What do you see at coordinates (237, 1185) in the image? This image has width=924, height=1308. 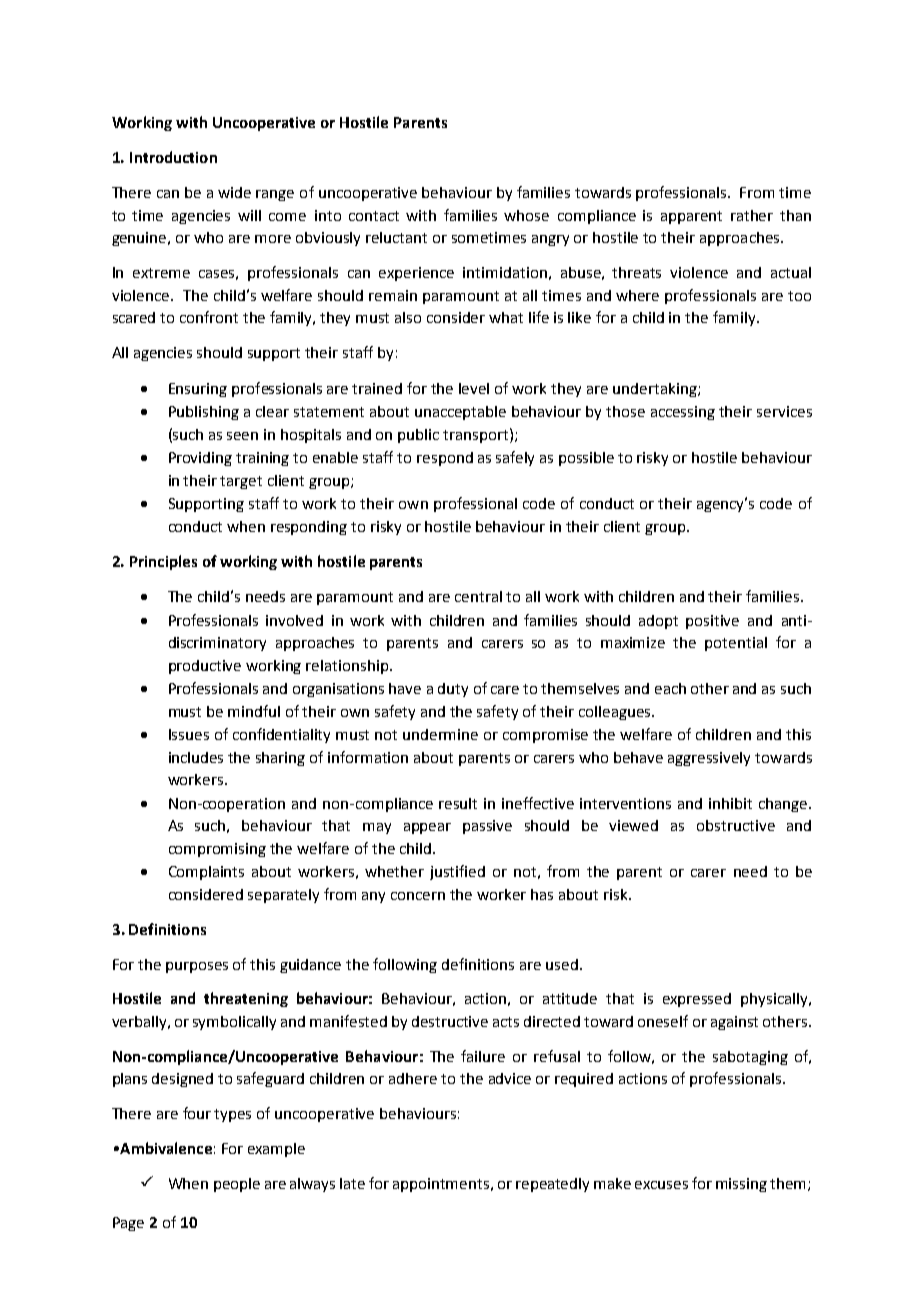 I see `people` at bounding box center [237, 1185].
